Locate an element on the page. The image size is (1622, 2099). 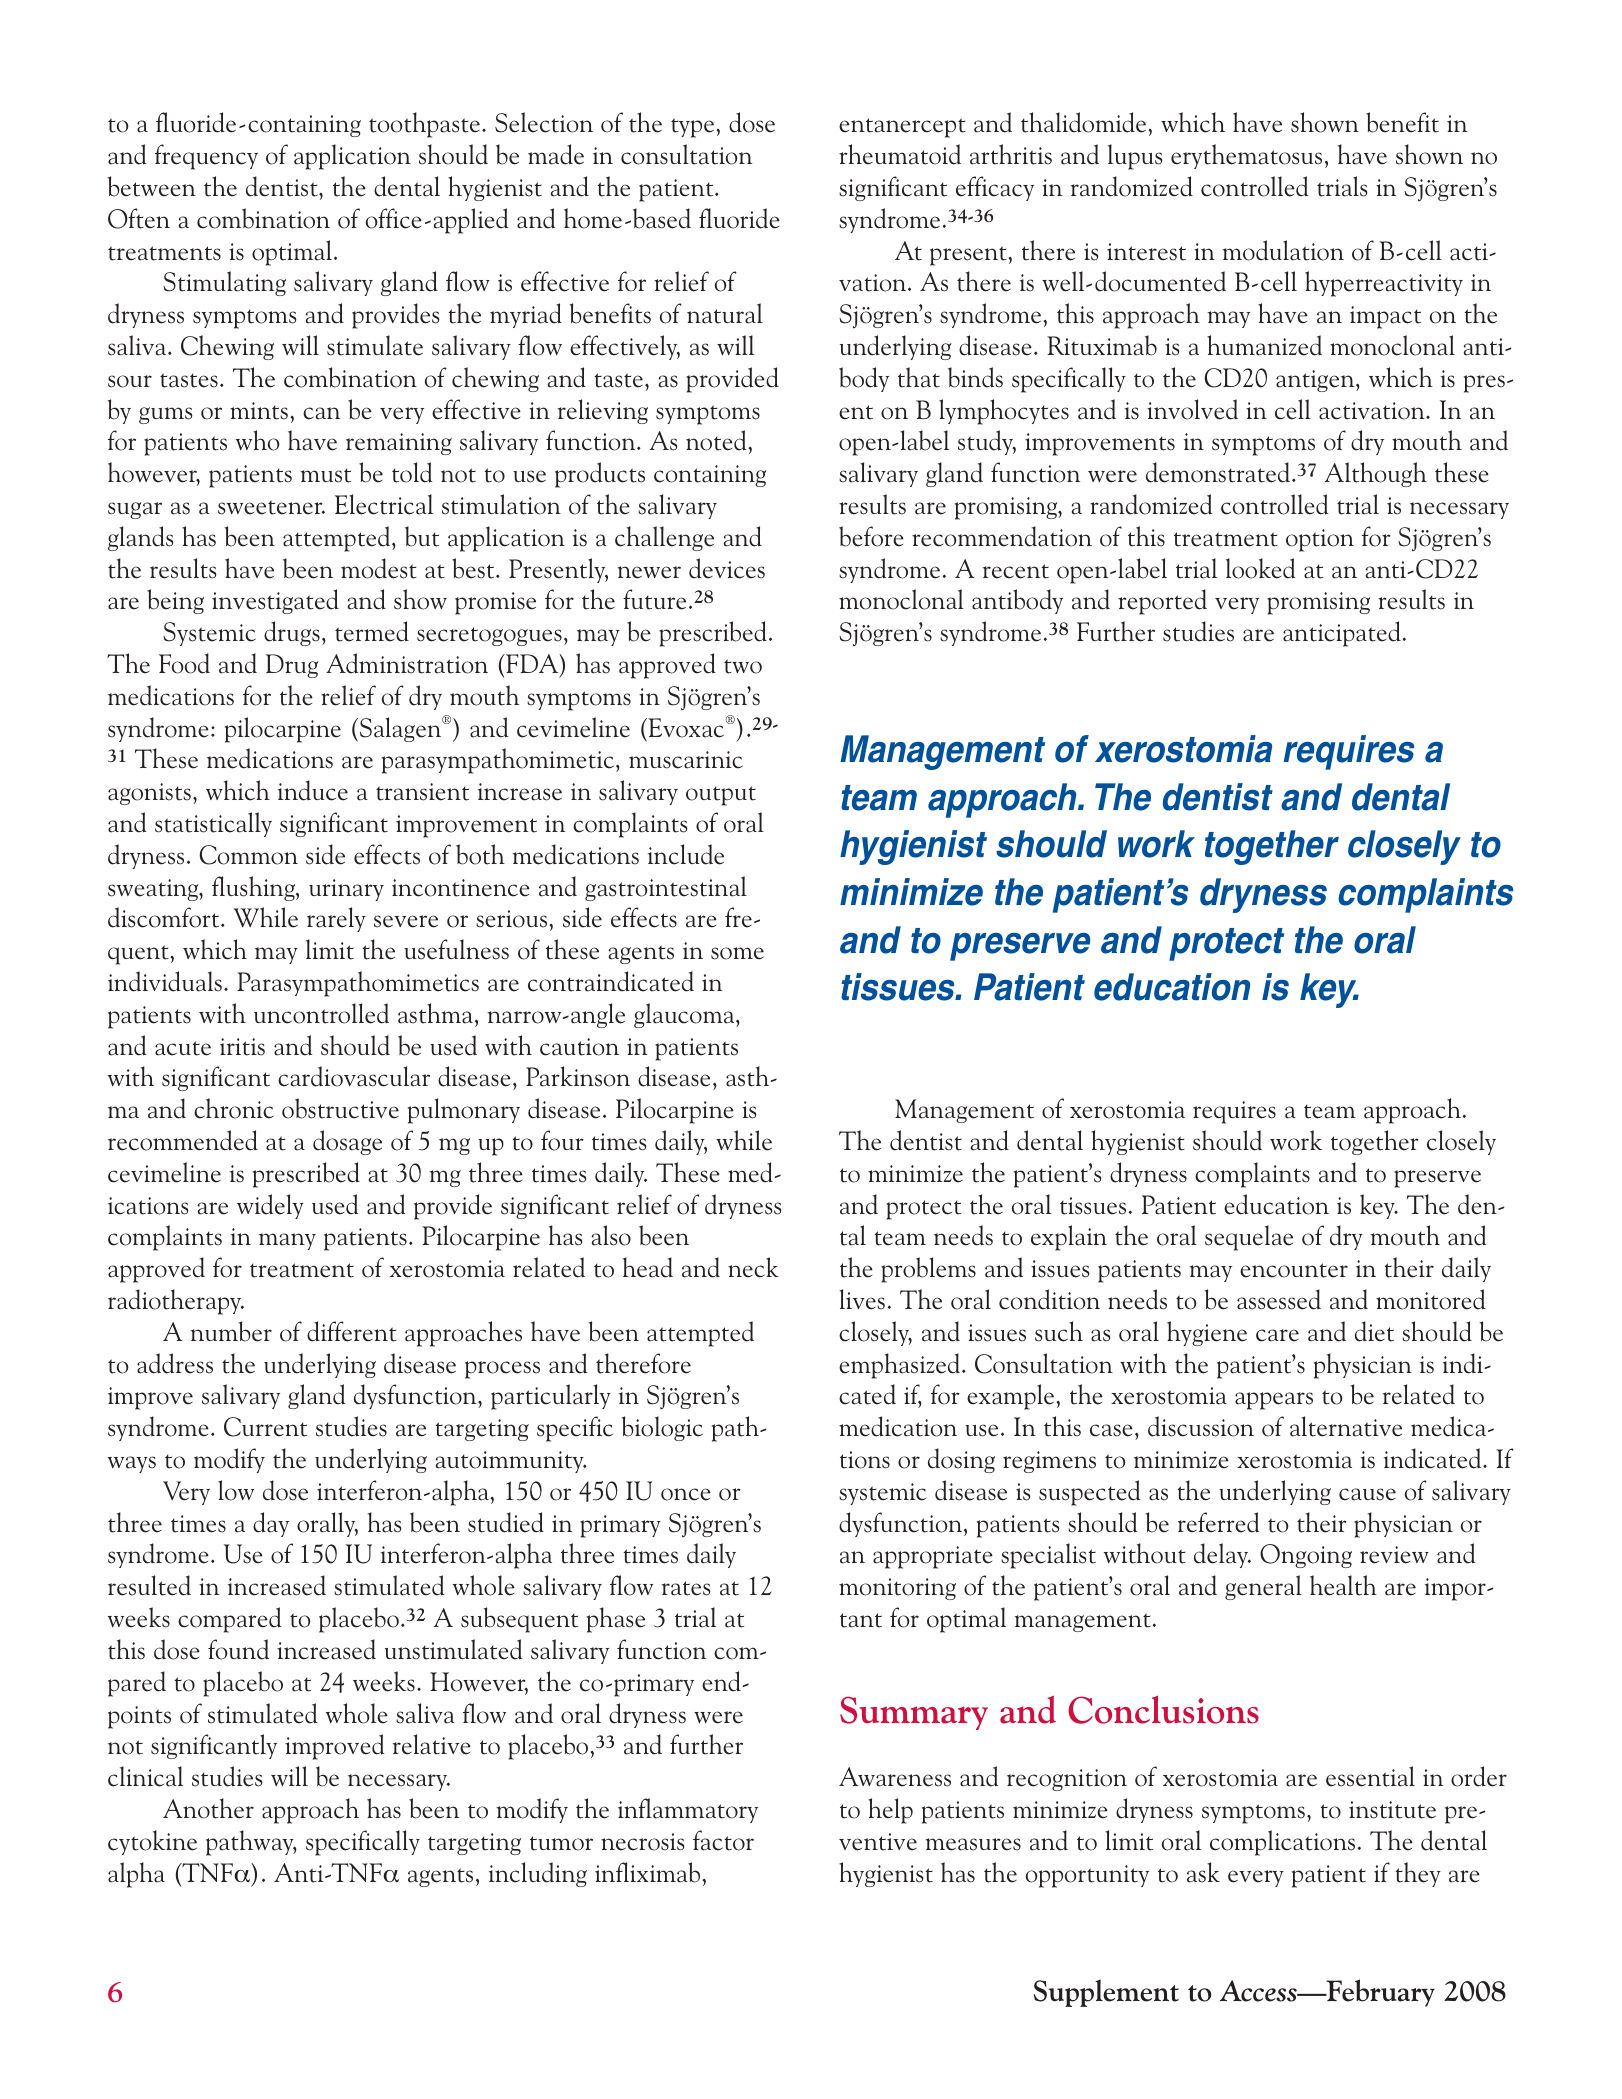
rheumatoid is located at coordinates (900, 154).
